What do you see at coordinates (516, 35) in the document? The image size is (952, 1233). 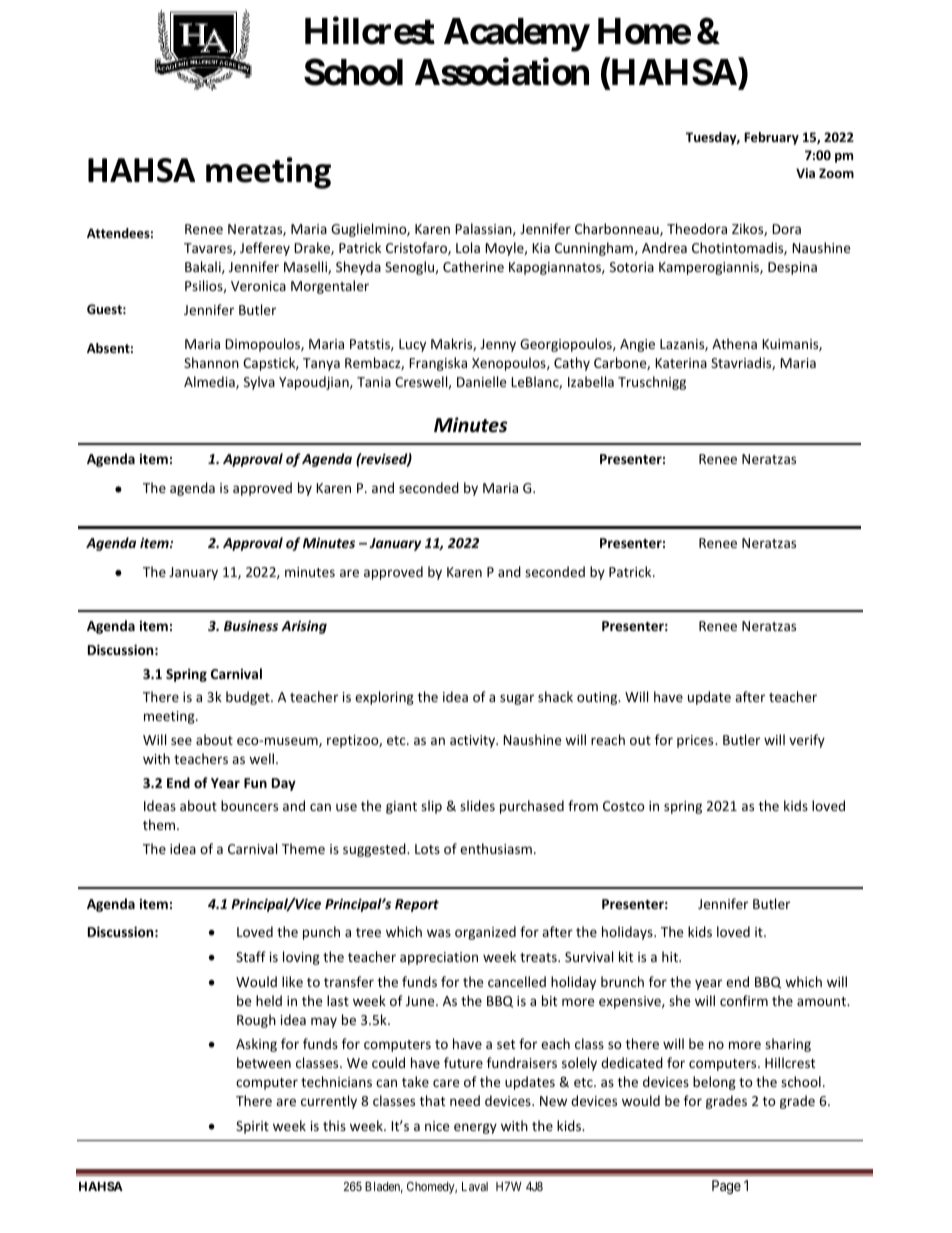 I see `Academy` at bounding box center [516, 35].
